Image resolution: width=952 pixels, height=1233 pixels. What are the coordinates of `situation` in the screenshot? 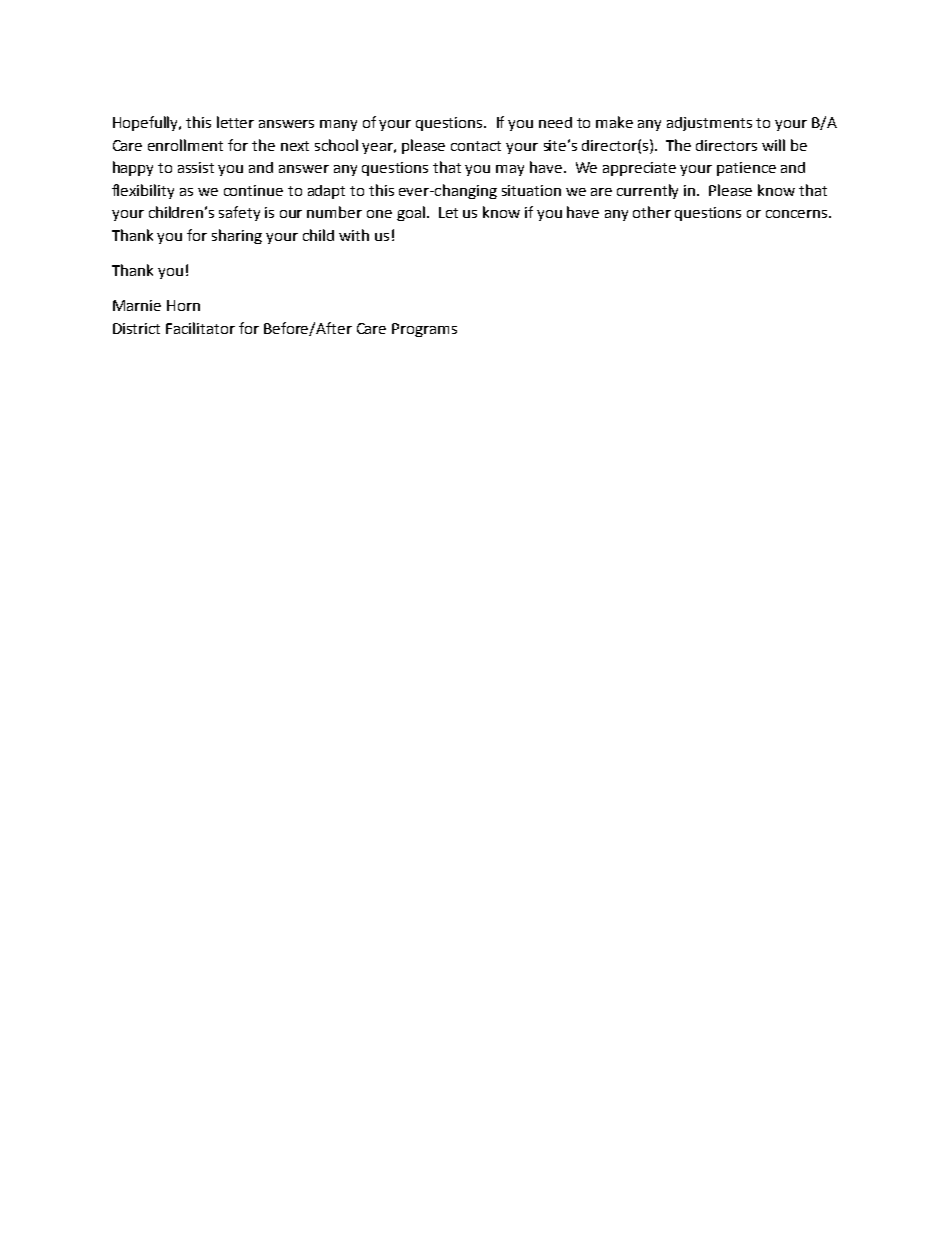 It's located at (531, 190).
